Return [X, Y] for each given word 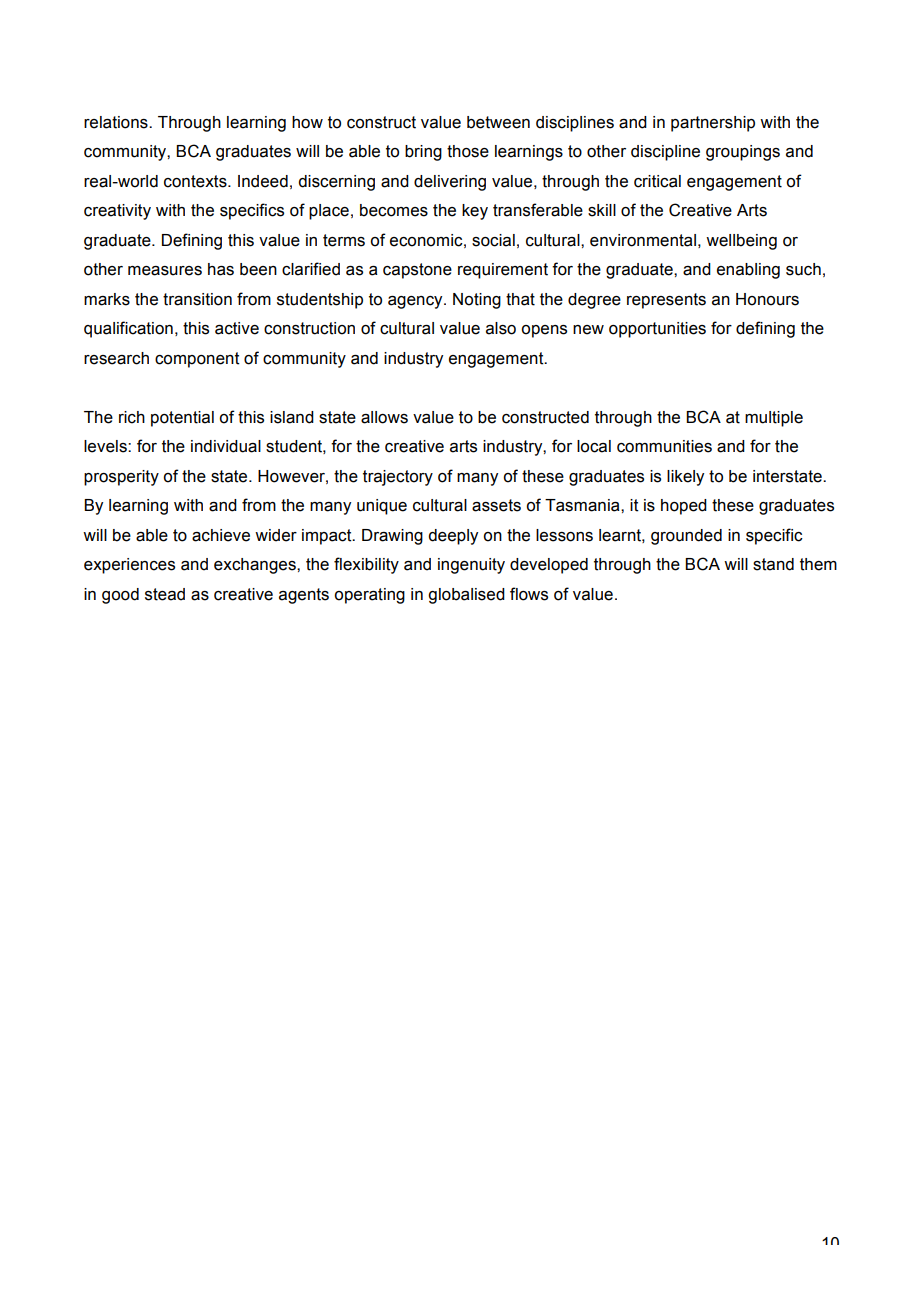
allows [384, 417]
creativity [117, 212]
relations [117, 122]
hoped [684, 507]
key [475, 212]
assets [496, 505]
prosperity [121, 478]
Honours [767, 299]
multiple [774, 419]
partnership [713, 124]
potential [182, 419]
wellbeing [741, 242]
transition [197, 299]
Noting [477, 301]
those [468, 151]
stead [165, 594]
